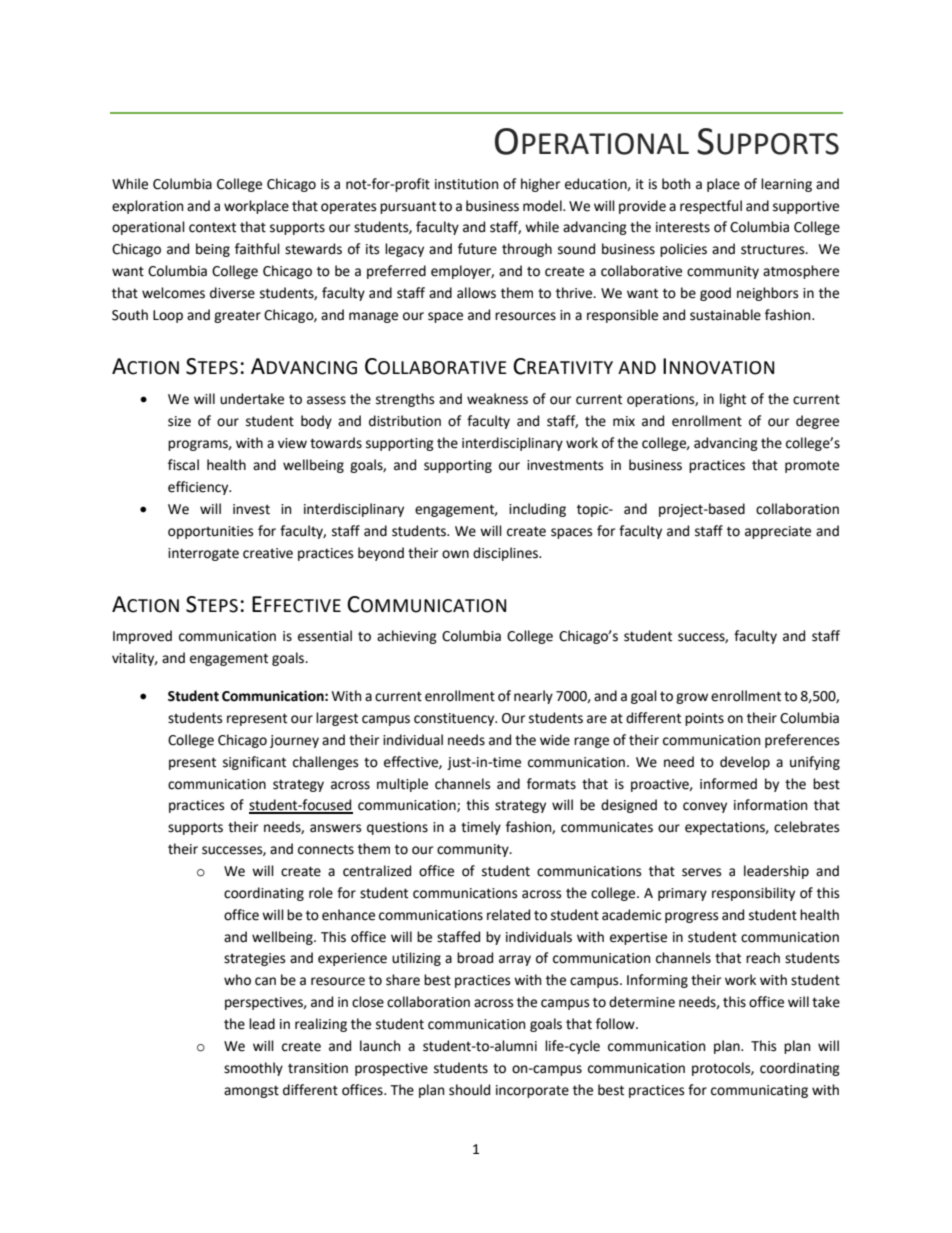 Image resolution: width=952 pixels, height=1233 pixels. What do you see at coordinates (199, 488) in the screenshot?
I see `efficiency` at bounding box center [199, 488].
